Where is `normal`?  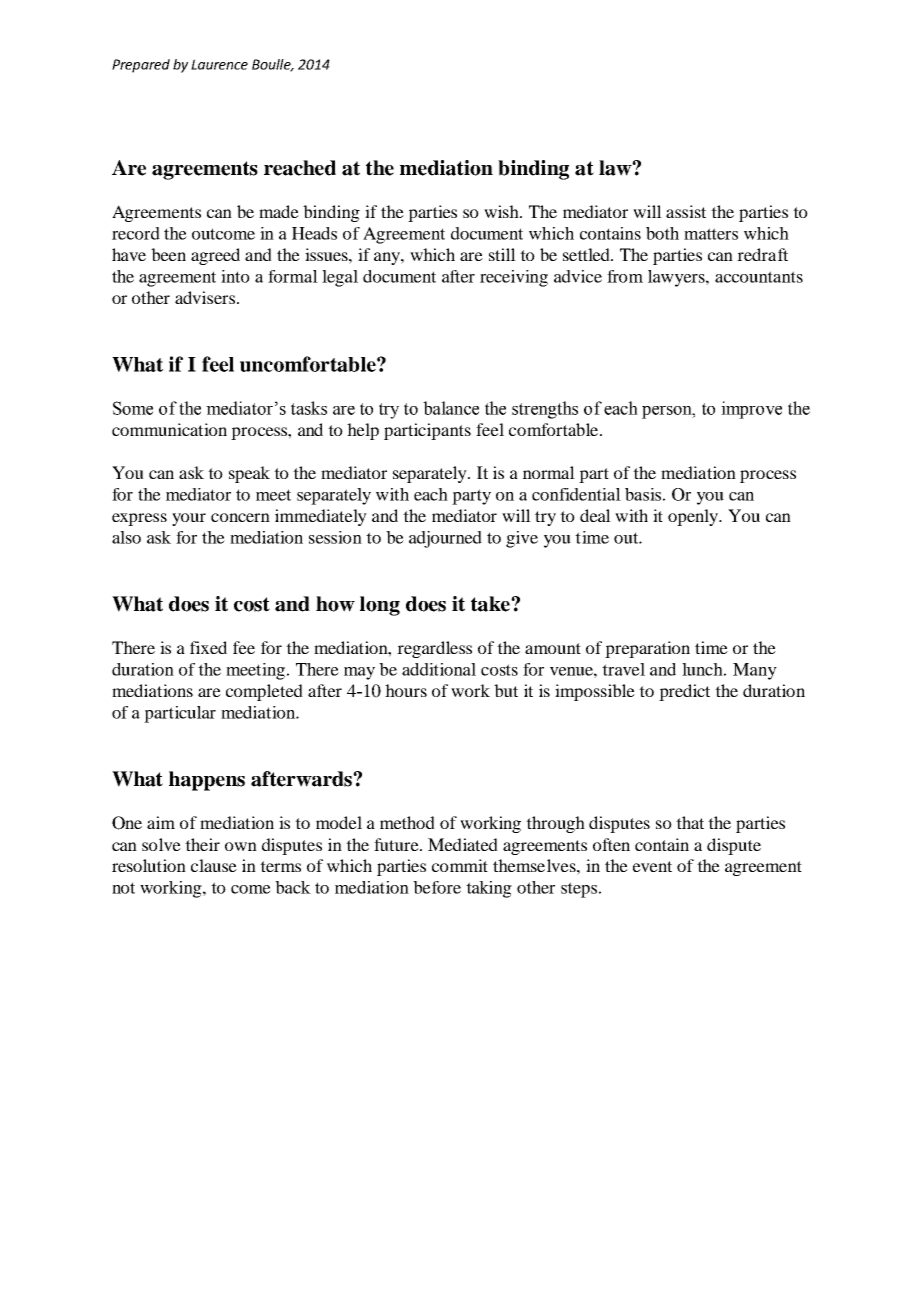
normal is located at coordinates (549, 472).
